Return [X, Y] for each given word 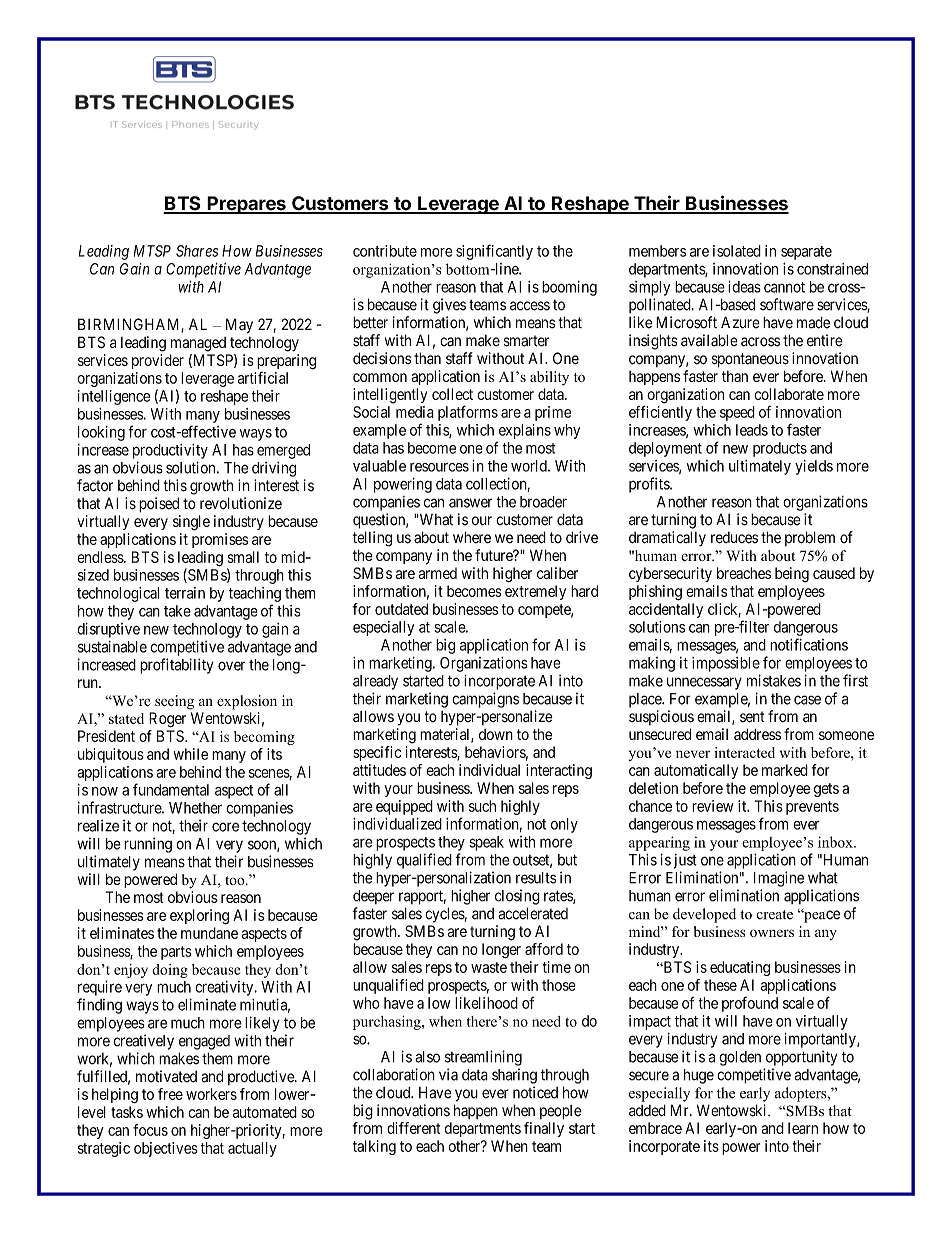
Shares [197, 251]
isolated [737, 251]
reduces [734, 538]
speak [486, 843]
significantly [494, 252]
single [191, 523]
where [472, 537]
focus [150, 1130]
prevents [812, 808]
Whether [195, 808]
